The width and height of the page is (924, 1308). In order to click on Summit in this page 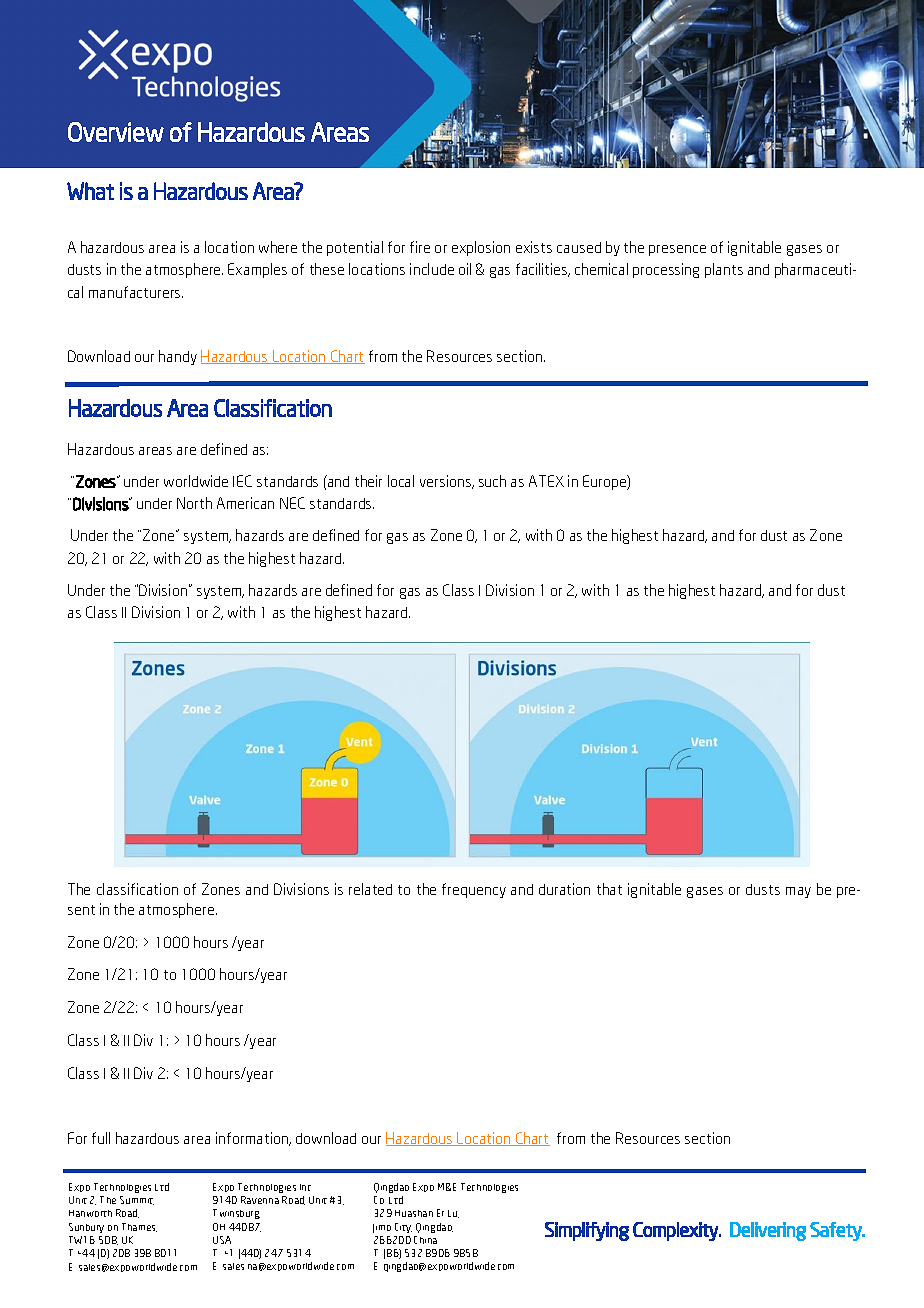, I will do `click(137, 1200)`.
